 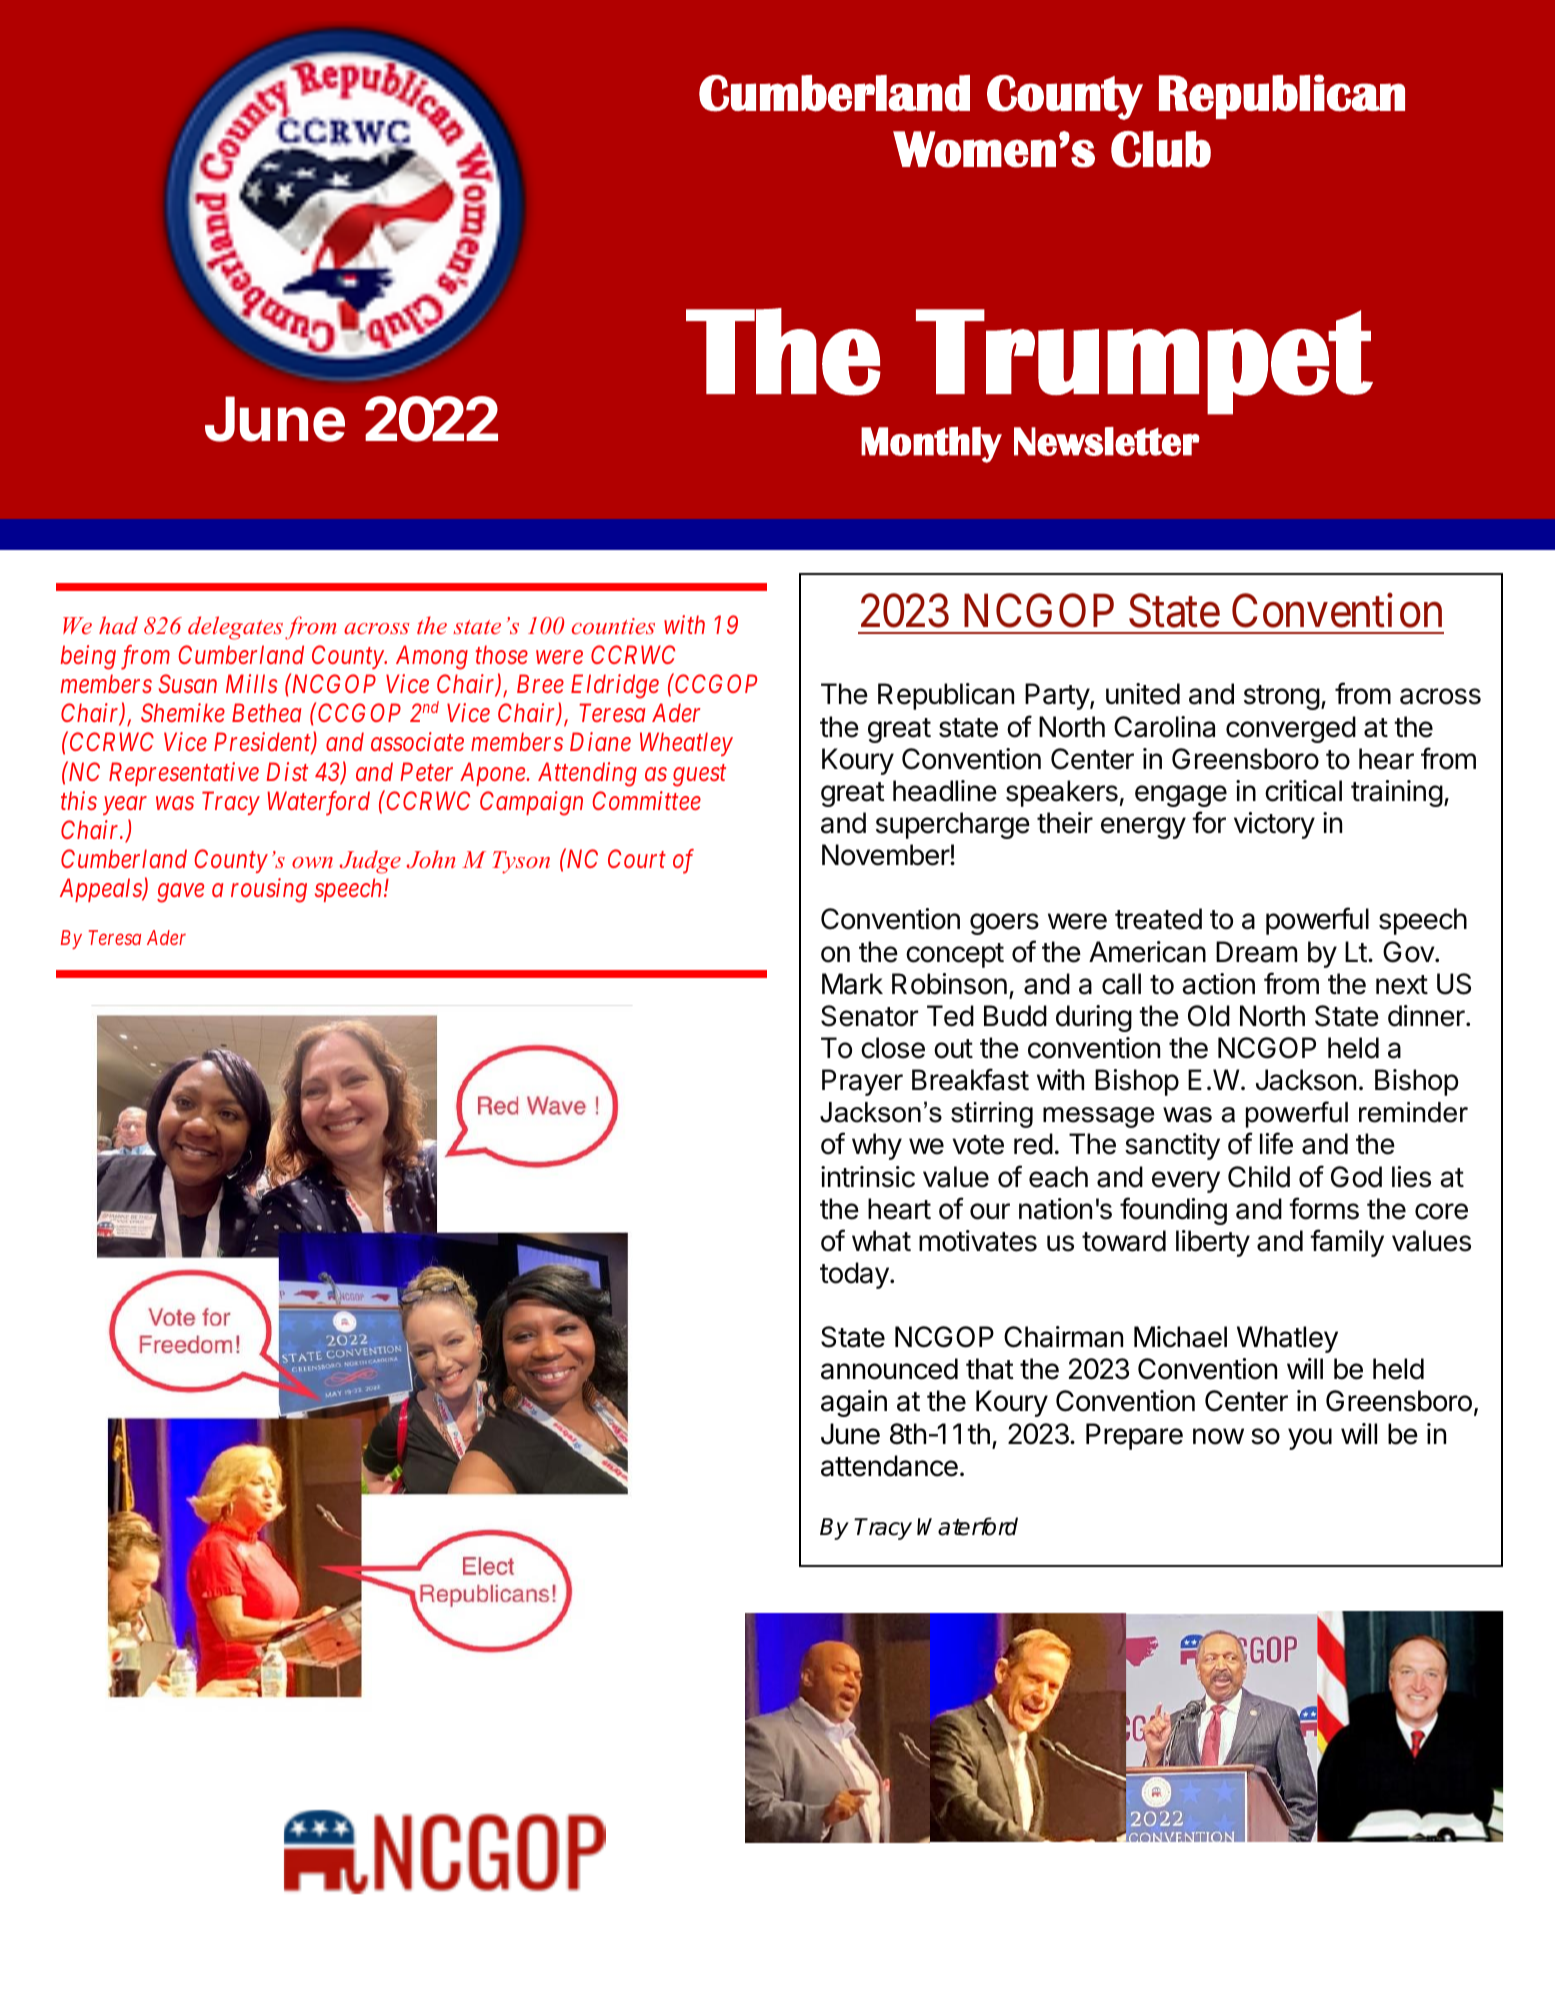 I want to click on Monthly, so click(x=931, y=445).
